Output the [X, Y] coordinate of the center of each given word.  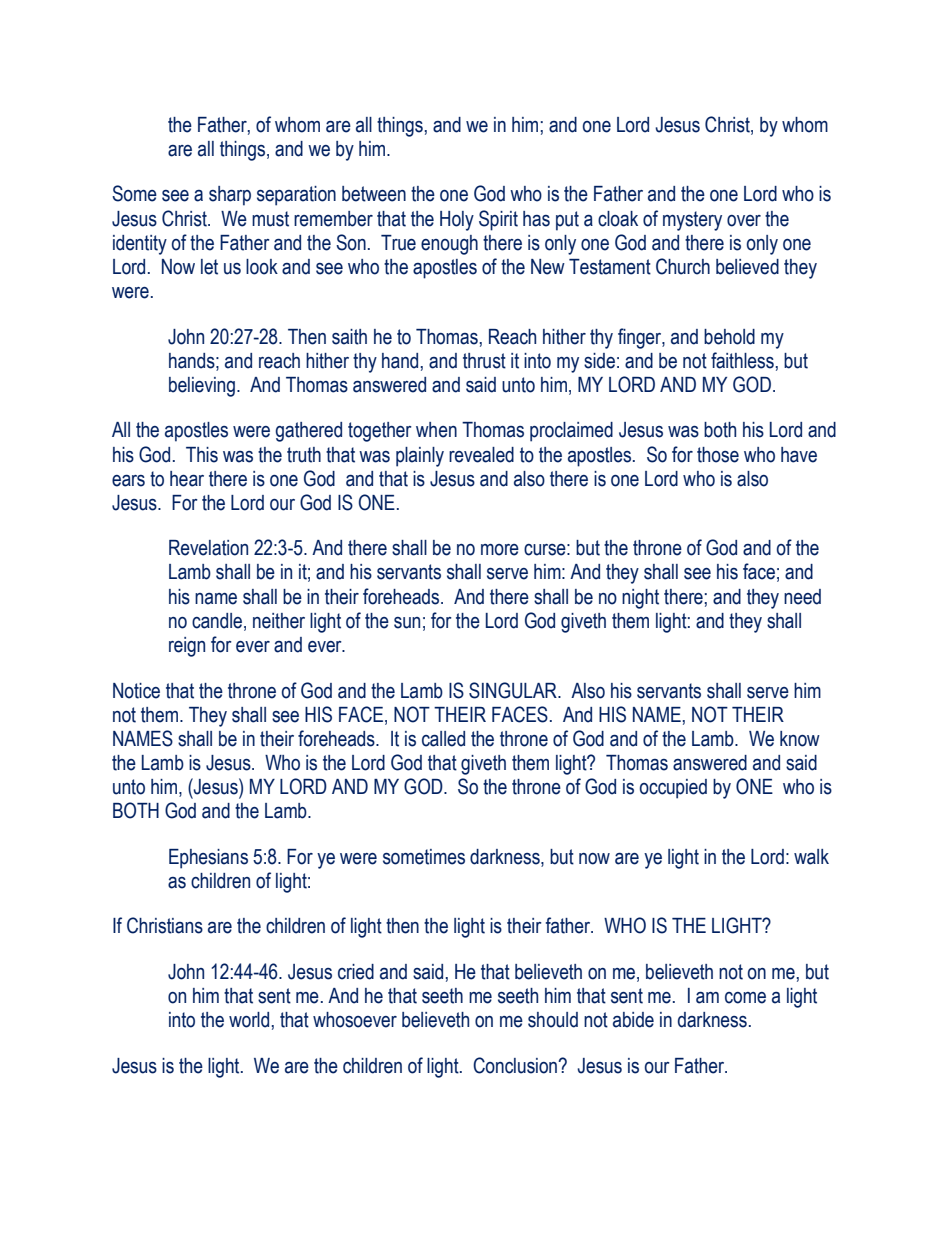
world [249, 1020]
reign [187, 647]
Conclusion [516, 1065]
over [744, 221]
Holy [457, 221]
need [802, 597]
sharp [230, 196]
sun [407, 623]
